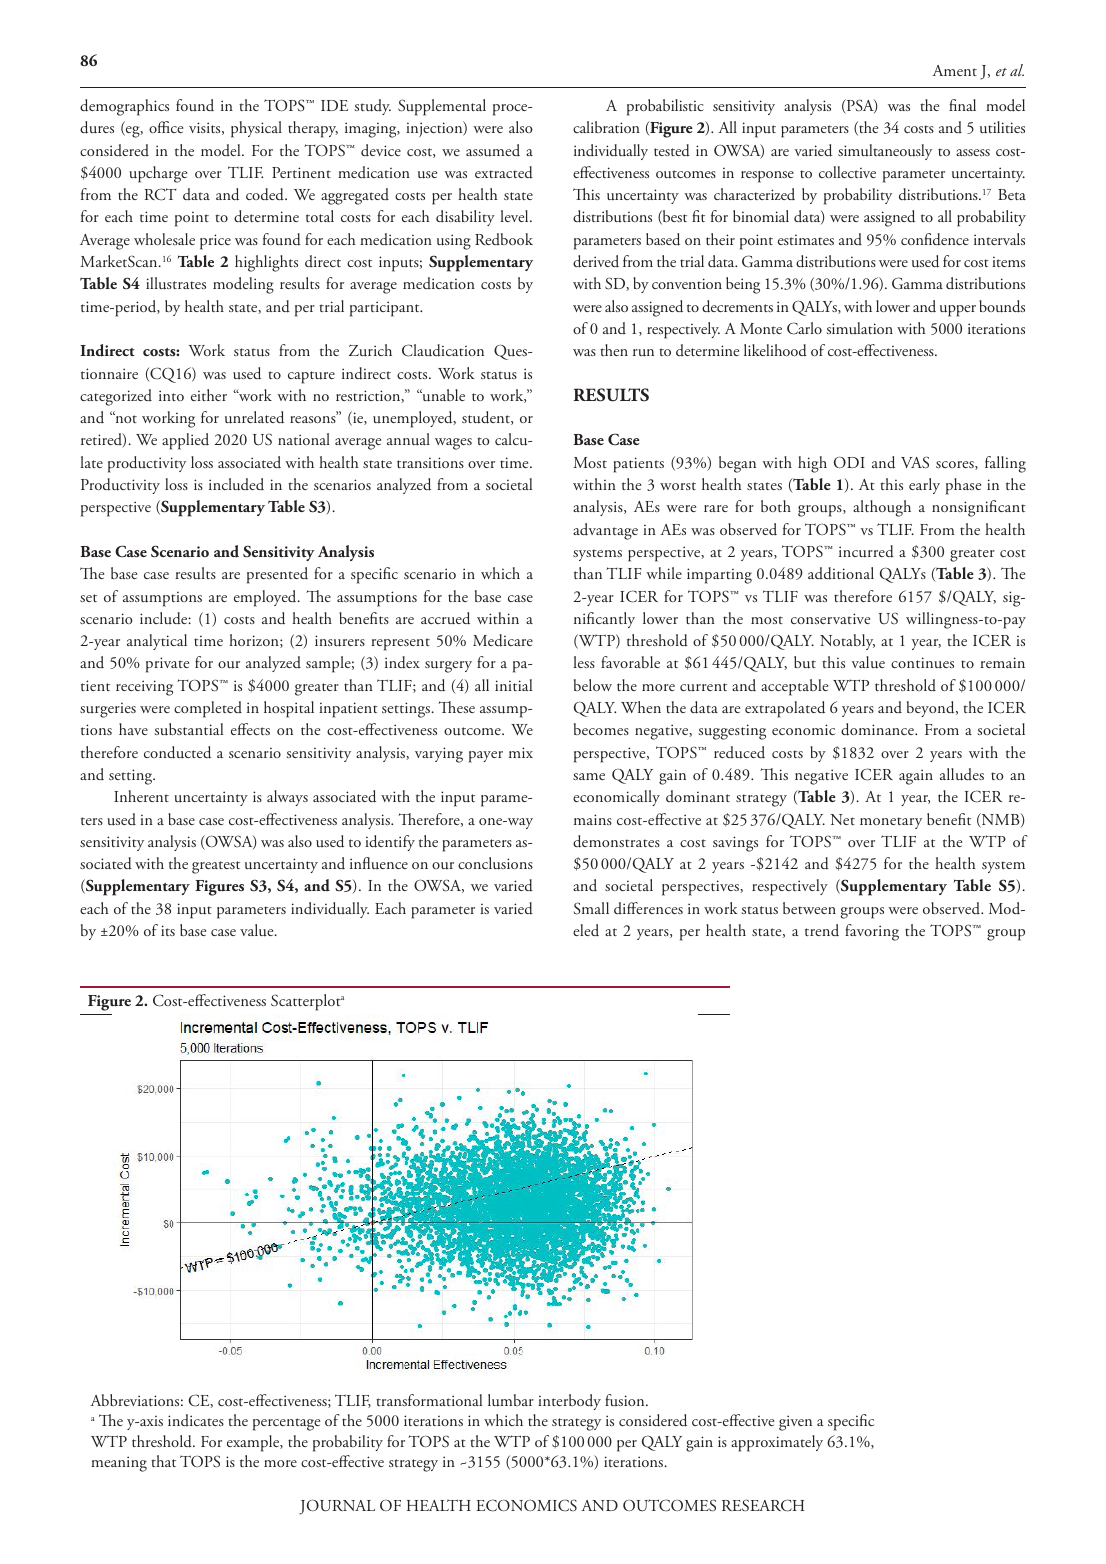 Image resolution: width=1106 pixels, height=1564 pixels. What do you see at coordinates (287, 798) in the page?
I see `always` at bounding box center [287, 798].
